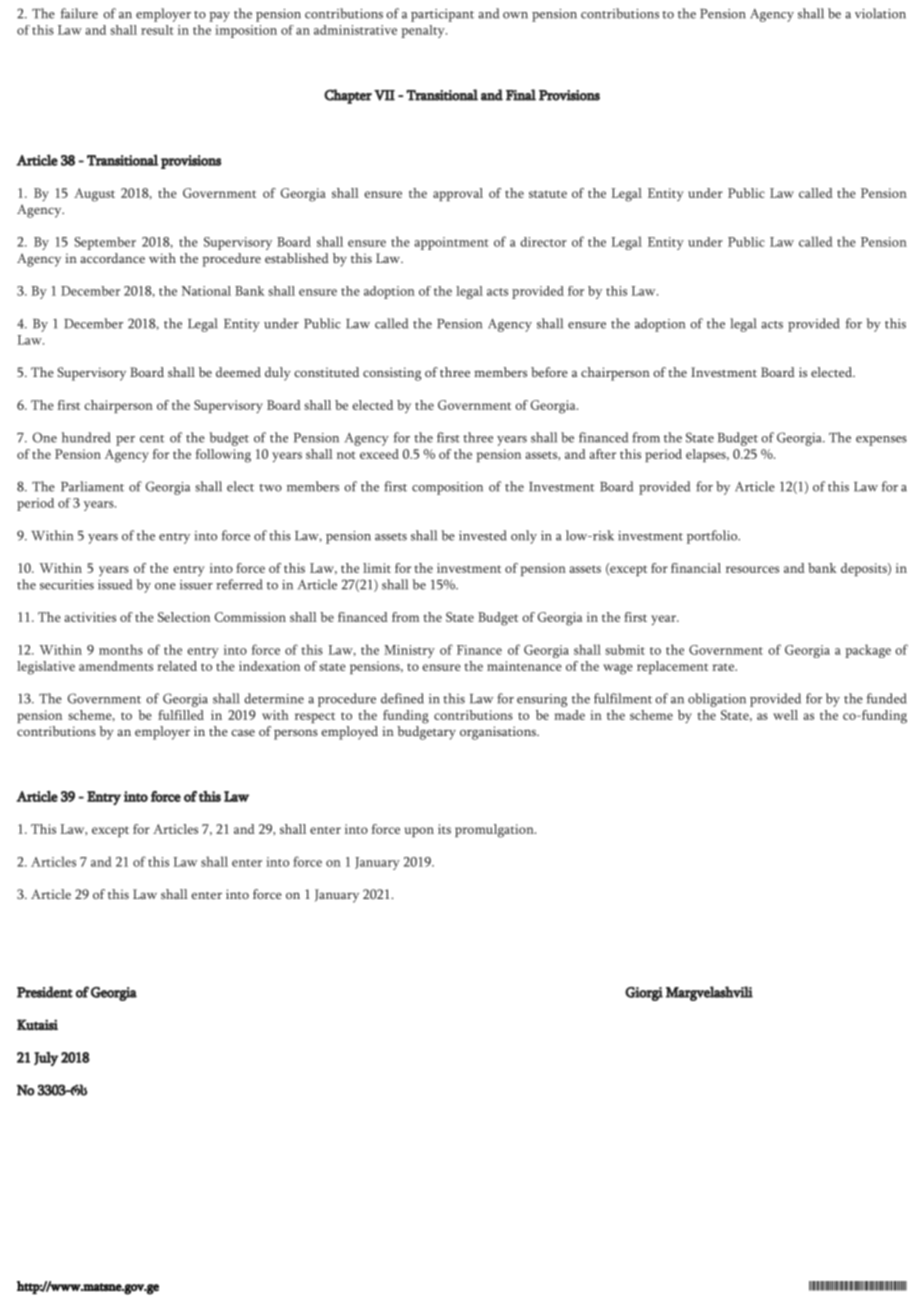  What do you see at coordinates (115, 584) in the screenshot?
I see `issued` at bounding box center [115, 584].
